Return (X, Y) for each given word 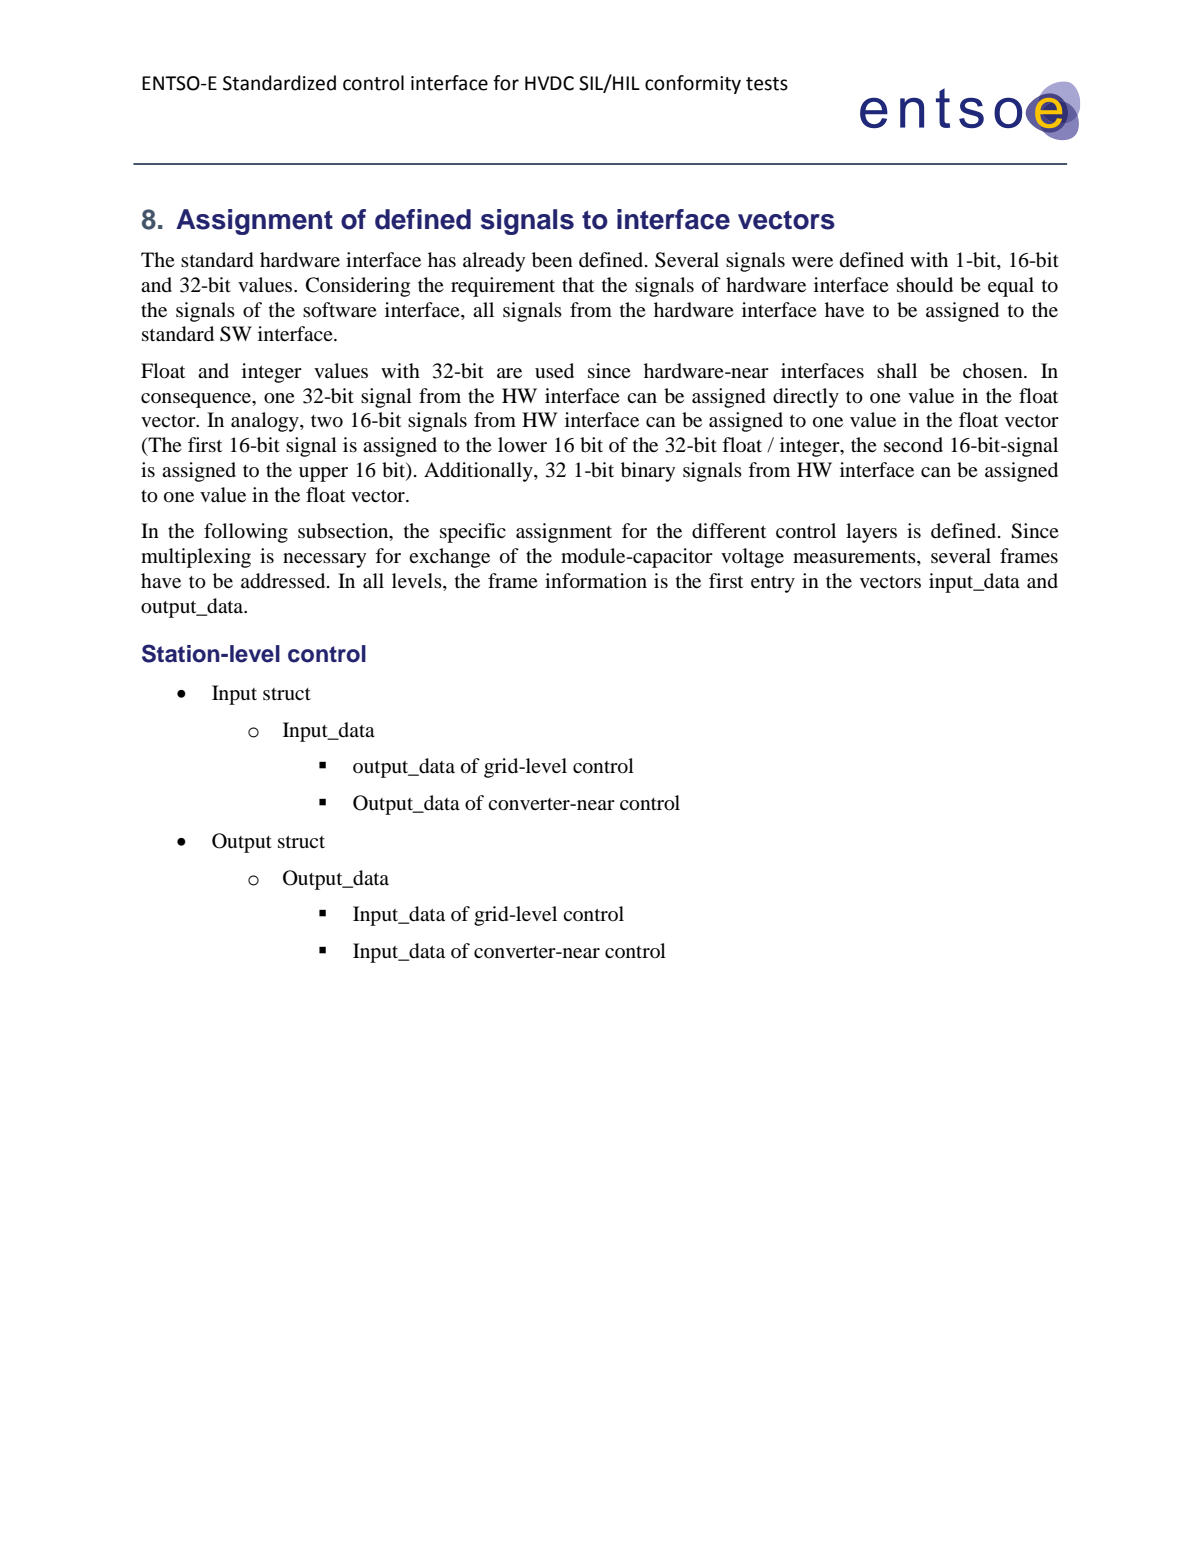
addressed (284, 581)
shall (897, 370)
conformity (693, 84)
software (340, 310)
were (812, 262)
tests (767, 84)
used (554, 371)
